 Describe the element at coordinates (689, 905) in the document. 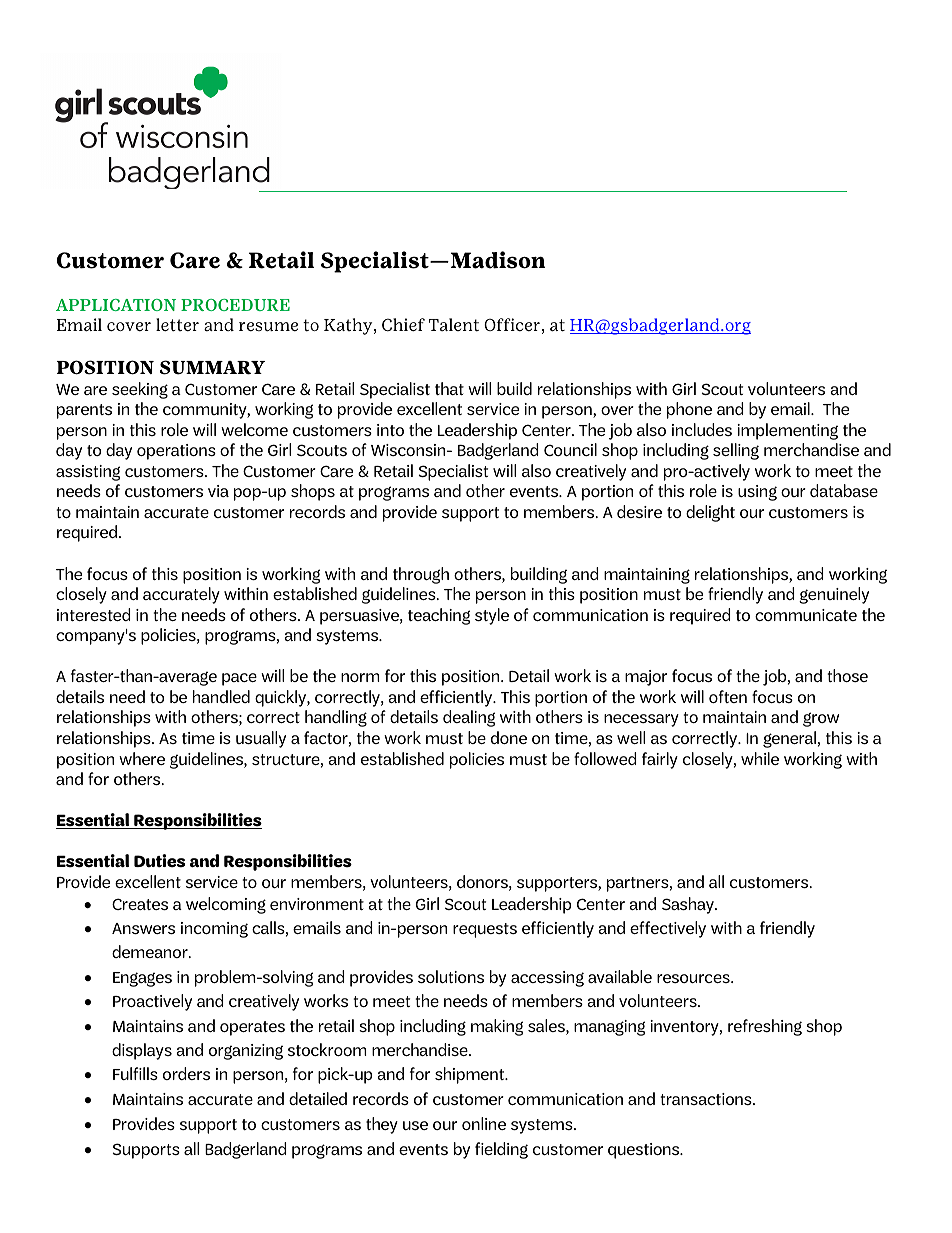

I see `Sashay` at that location.
